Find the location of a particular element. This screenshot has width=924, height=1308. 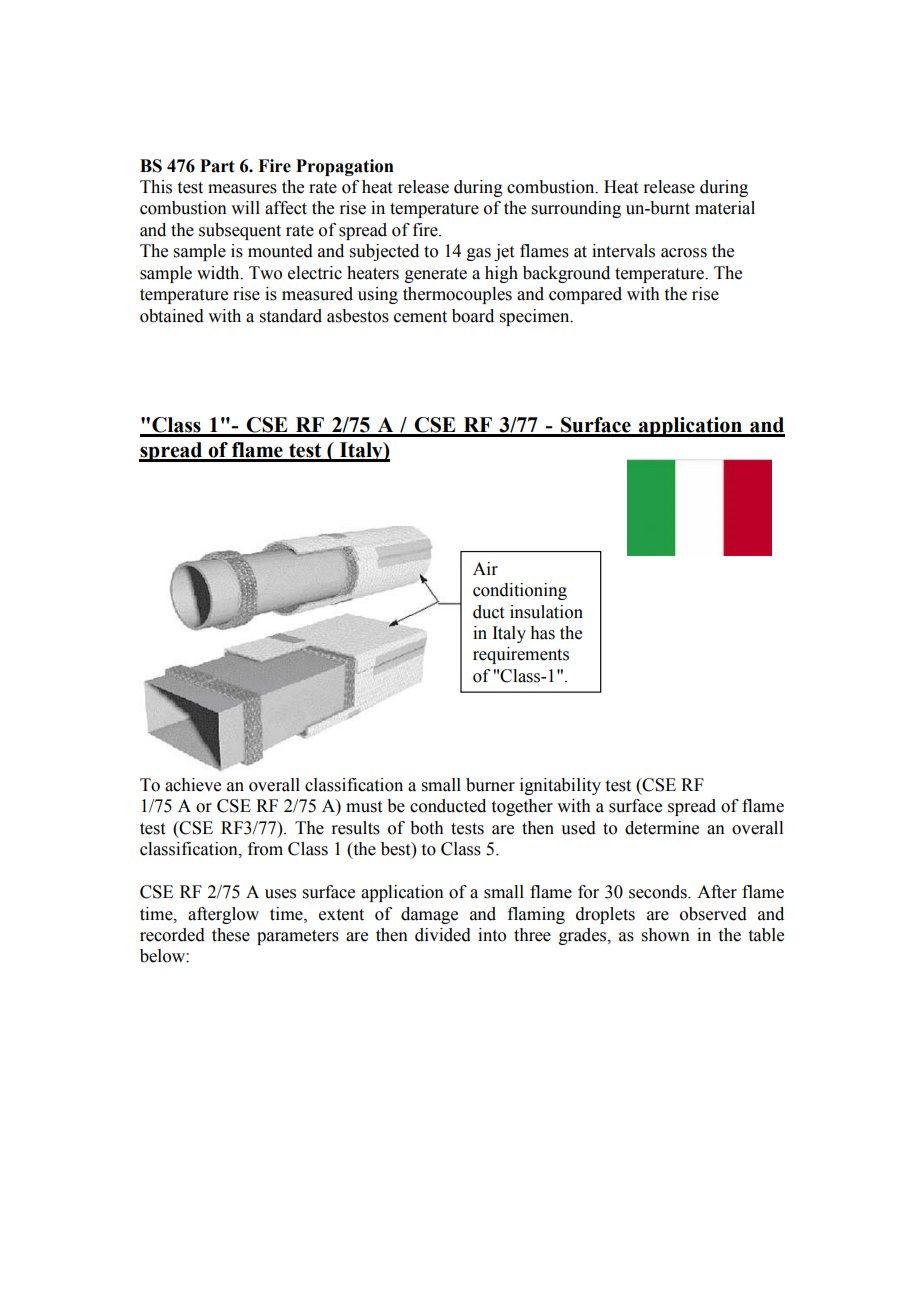

damage is located at coordinates (429, 915).
